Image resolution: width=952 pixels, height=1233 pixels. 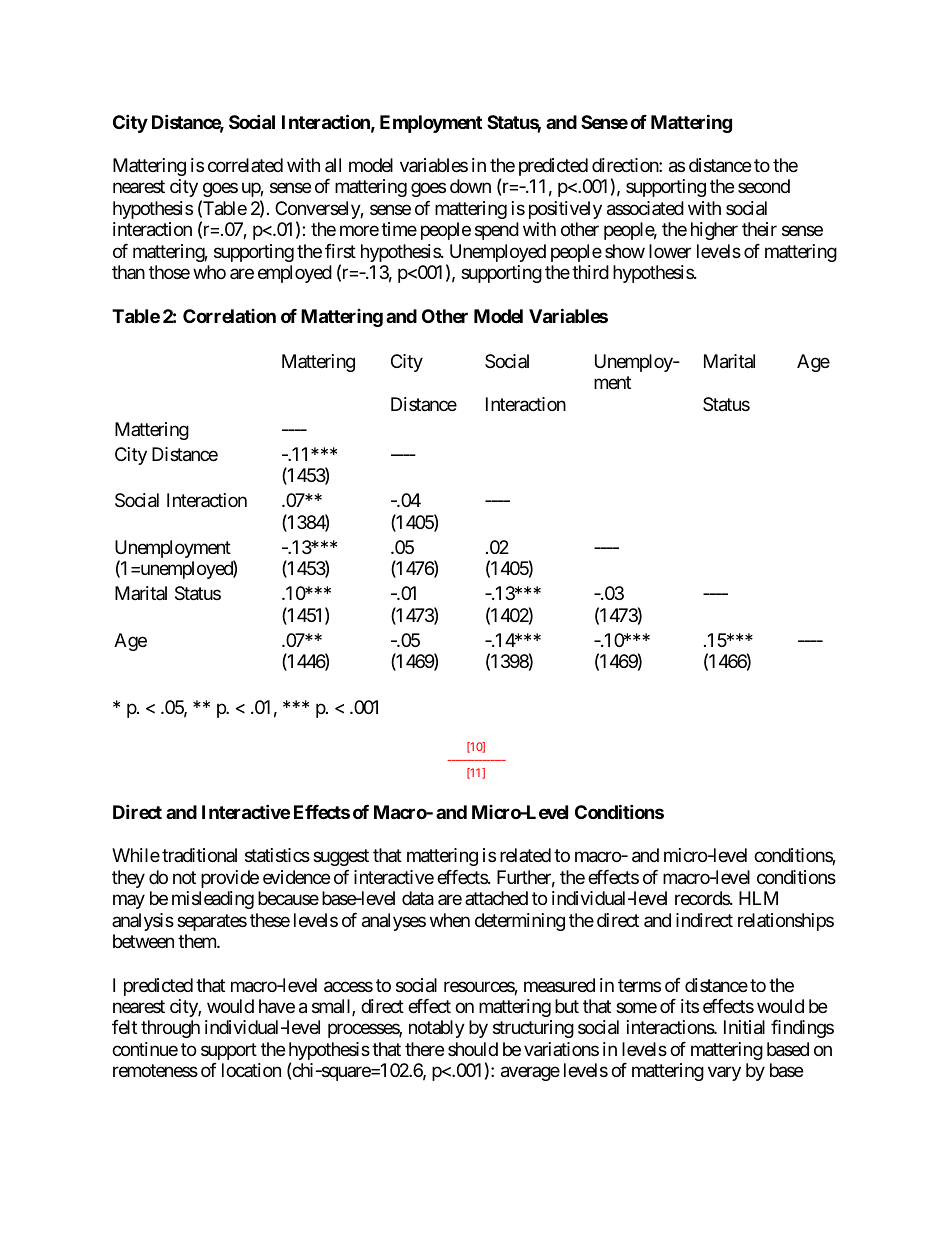 What do you see at coordinates (670, 251) in the screenshot?
I see `lower` at bounding box center [670, 251].
